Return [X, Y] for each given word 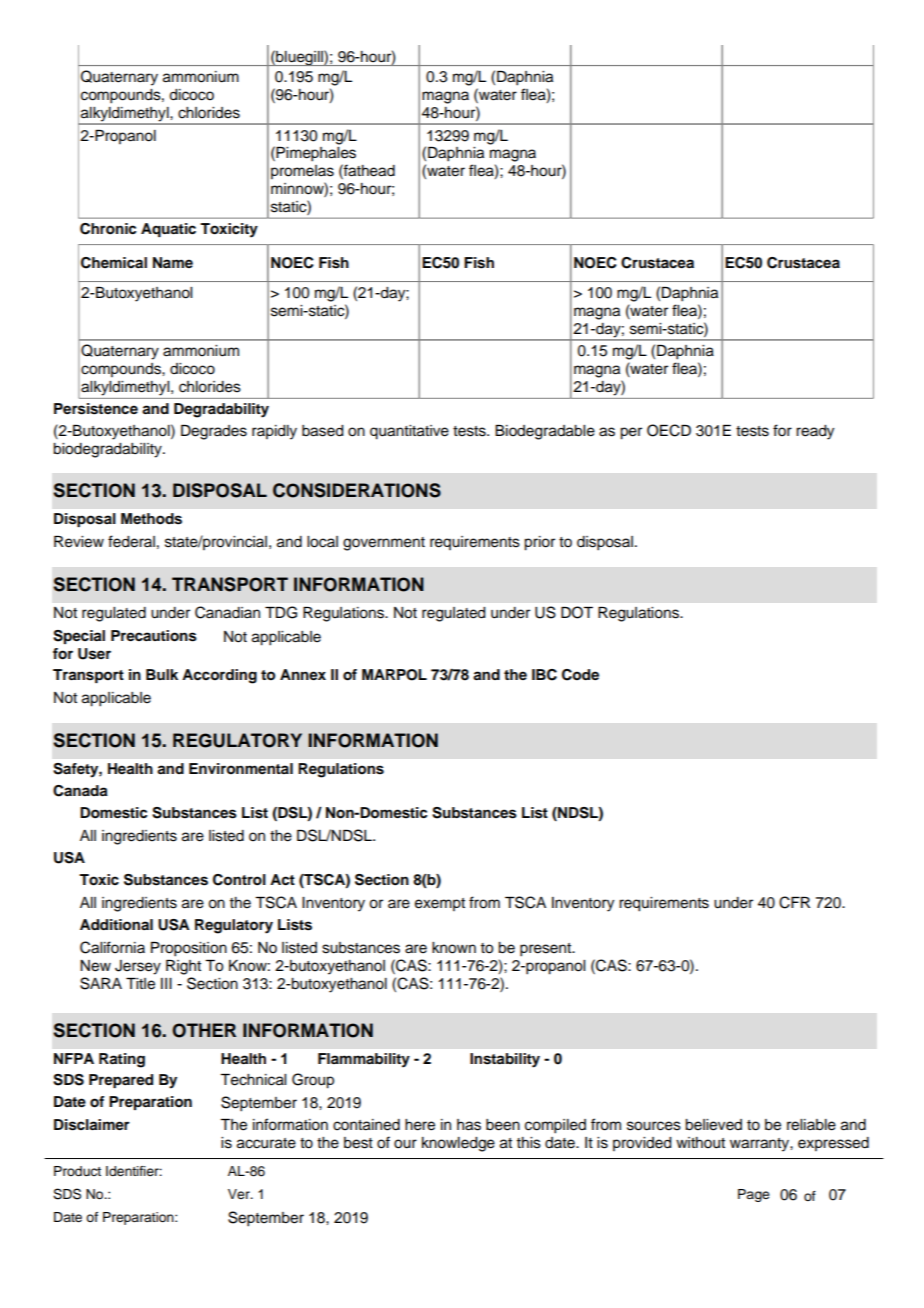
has [469, 1125]
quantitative [409, 432]
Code [580, 675]
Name [173, 262]
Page [754, 1195]
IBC [544, 675]
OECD [669, 430]
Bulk [162, 674]
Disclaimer [92, 1125]
